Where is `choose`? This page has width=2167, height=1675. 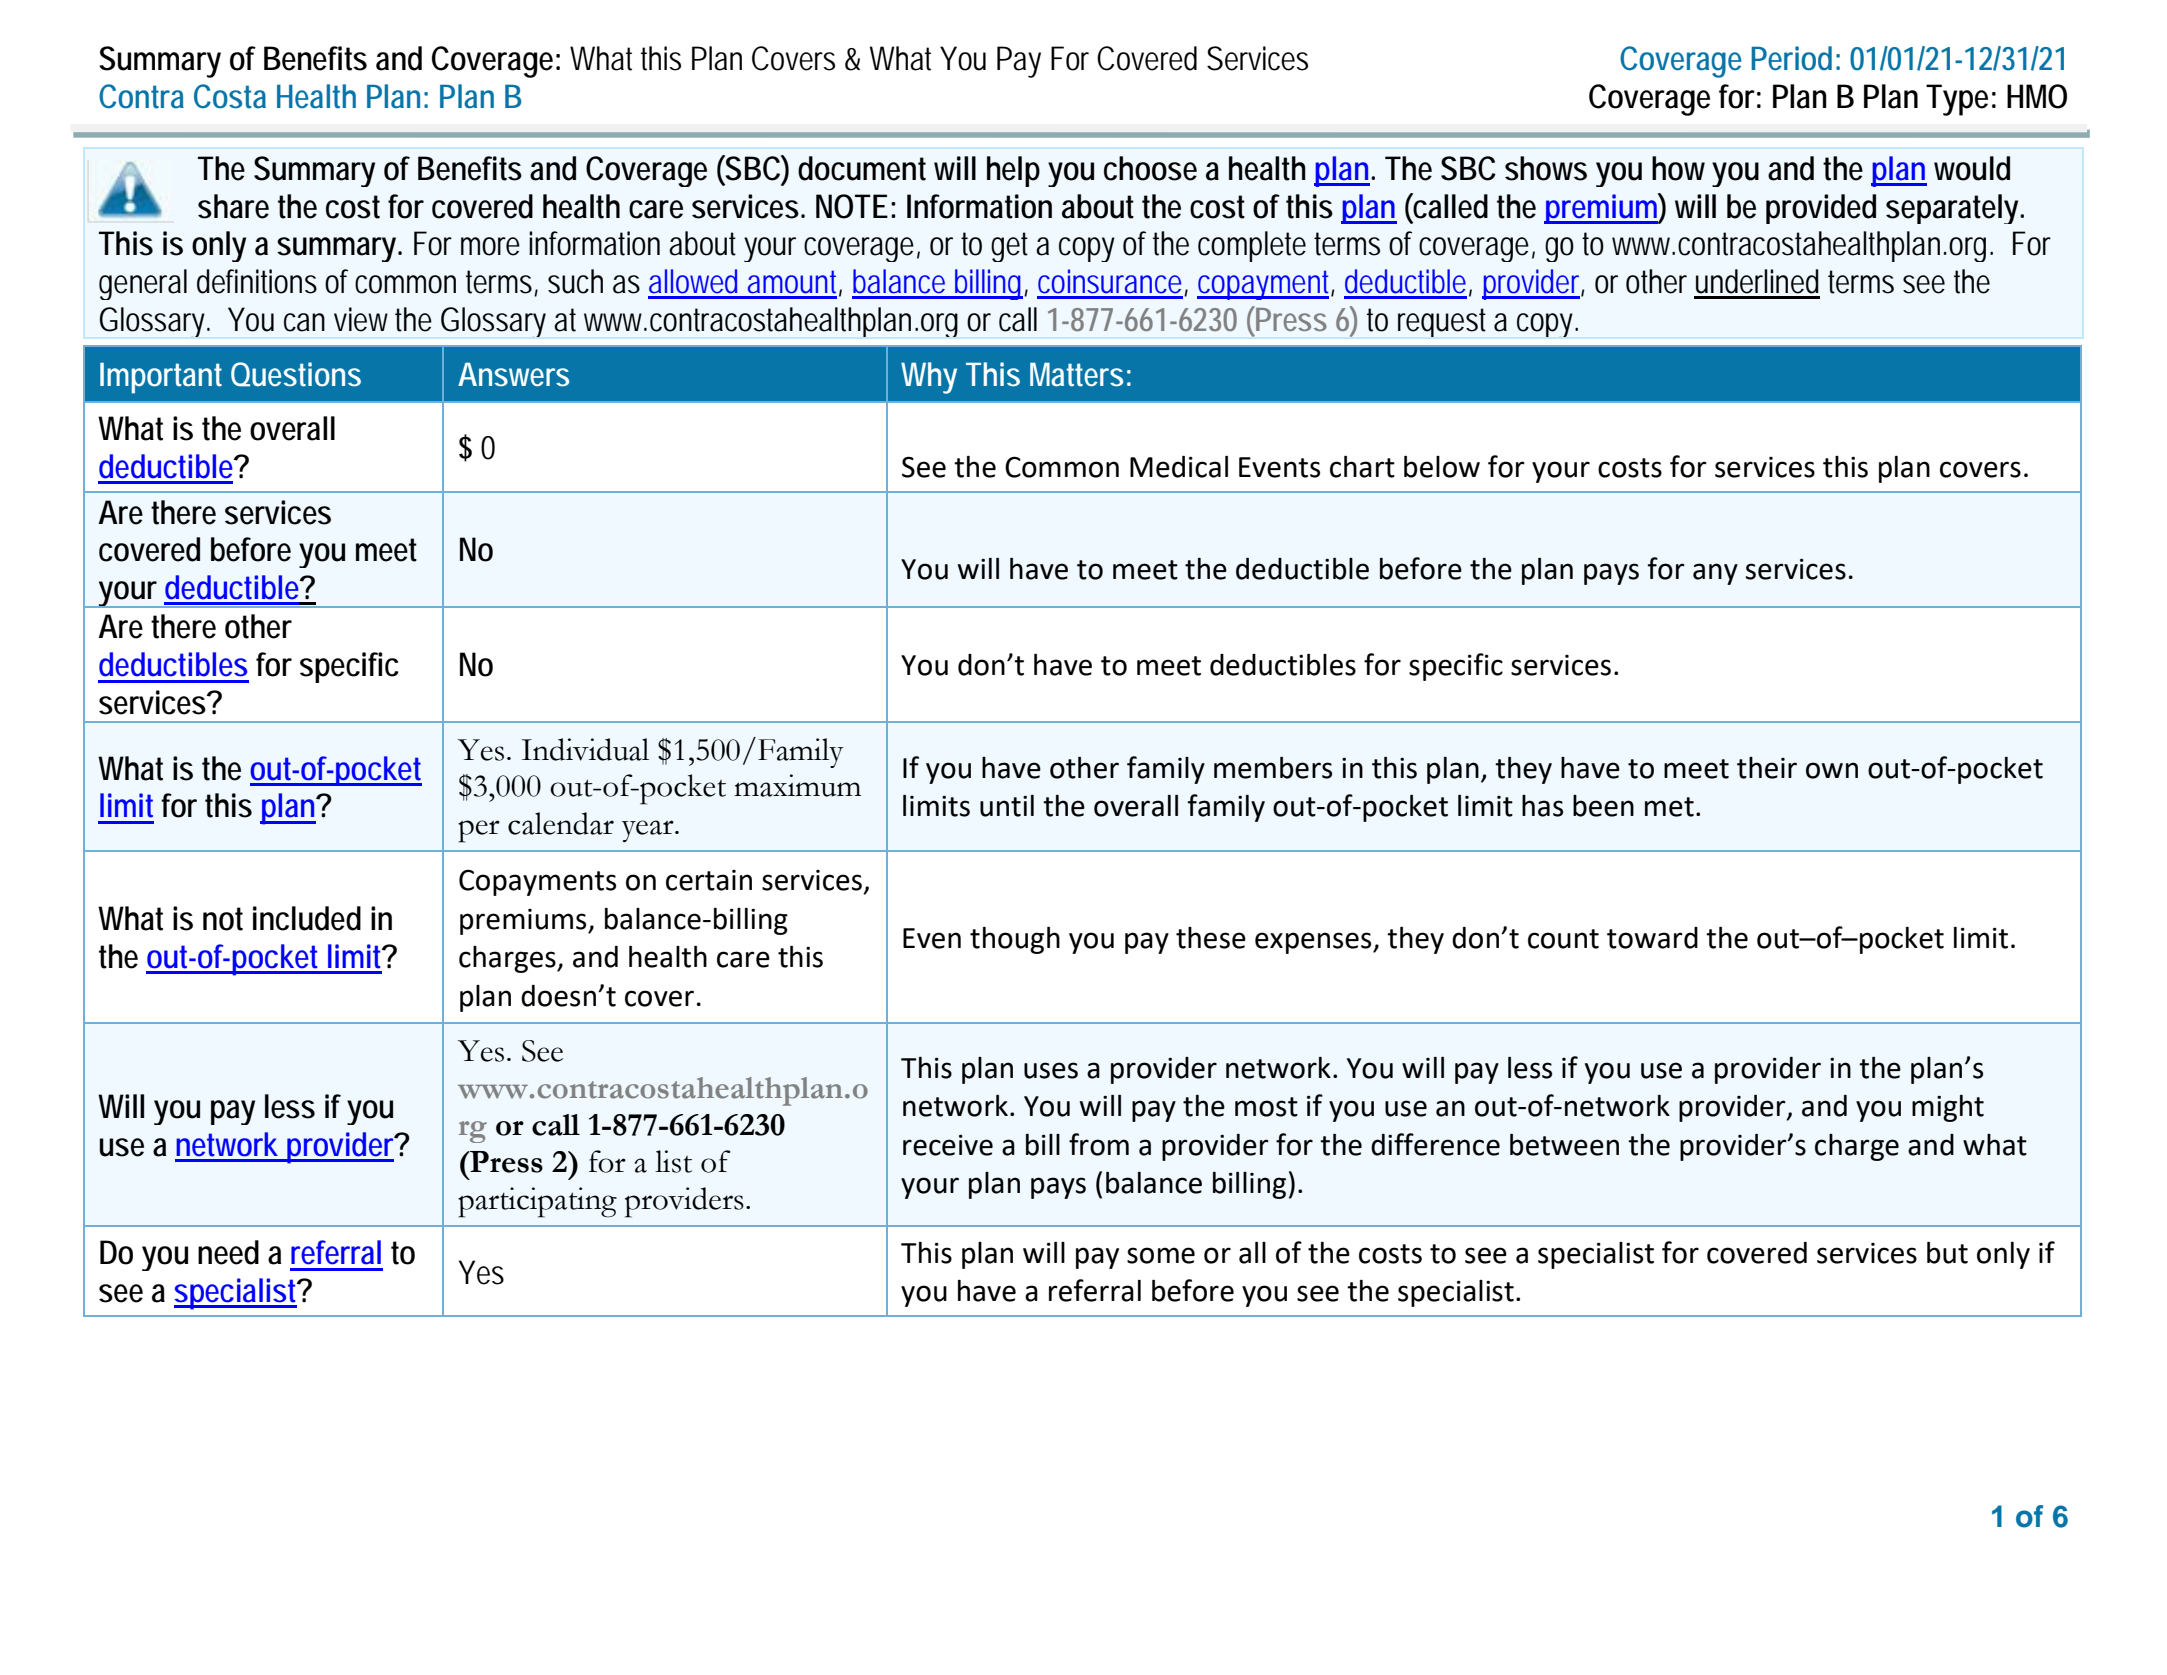
choose is located at coordinates (1150, 168).
